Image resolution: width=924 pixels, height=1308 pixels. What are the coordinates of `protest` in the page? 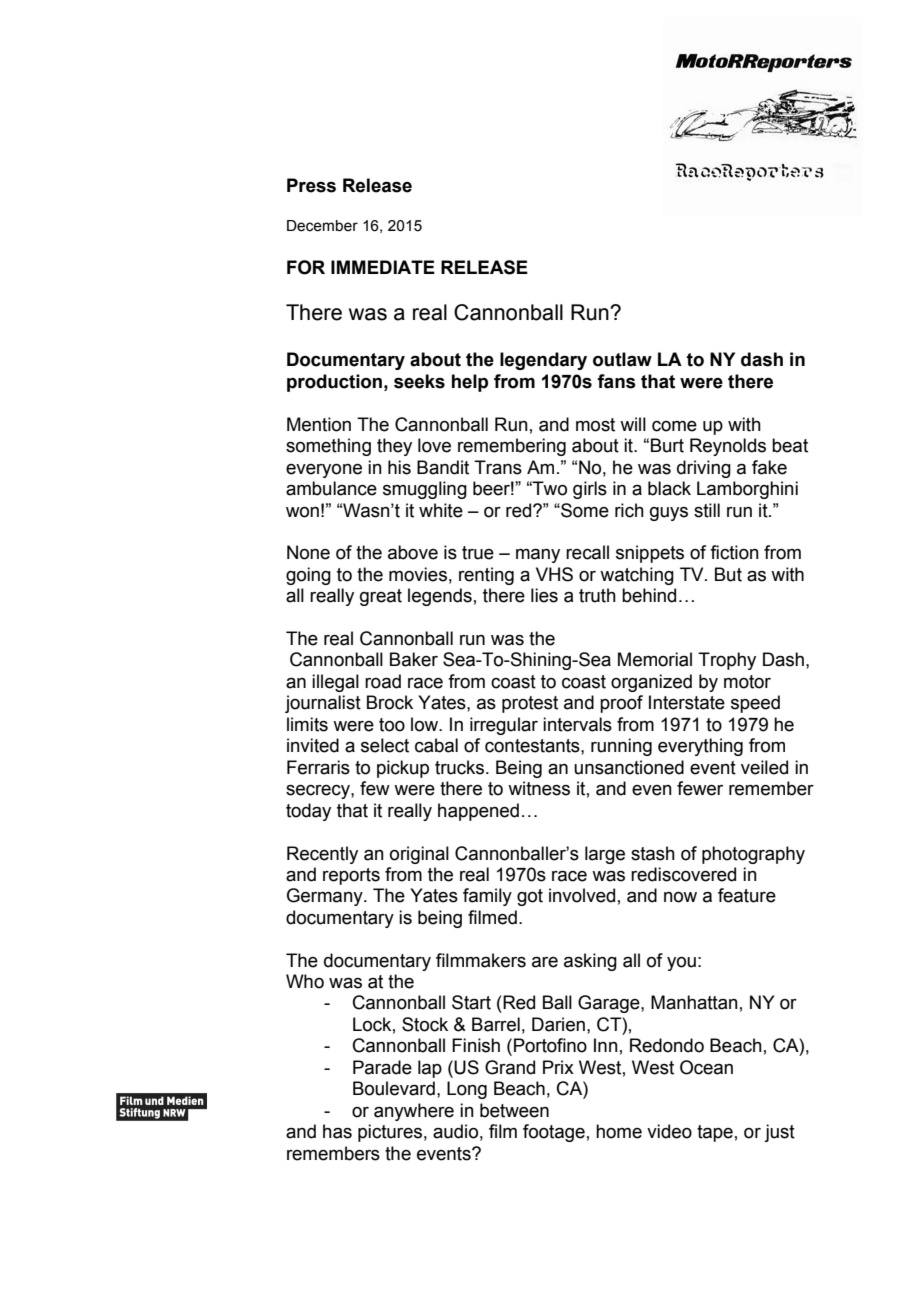 It's located at (530, 704).
